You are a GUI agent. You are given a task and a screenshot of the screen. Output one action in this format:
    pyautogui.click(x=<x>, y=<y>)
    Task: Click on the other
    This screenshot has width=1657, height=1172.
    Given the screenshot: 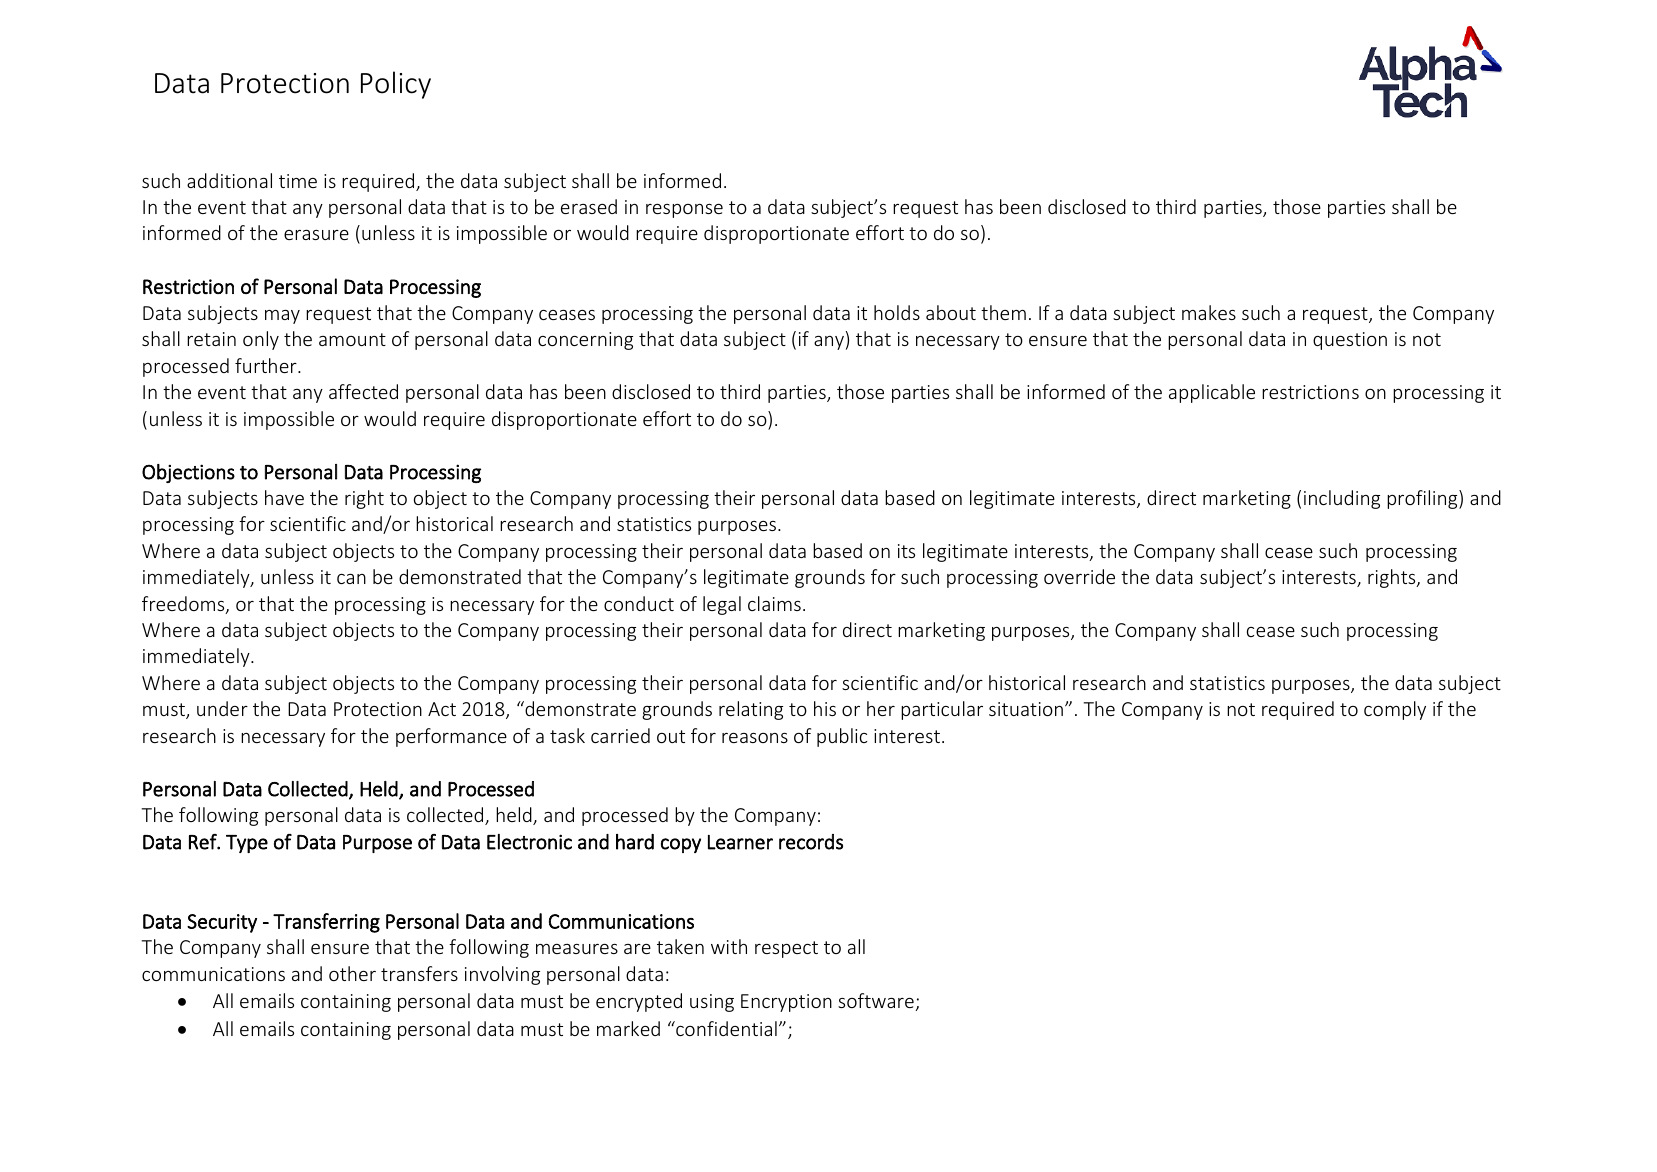 What is the action you would take?
    pyautogui.click(x=352, y=973)
